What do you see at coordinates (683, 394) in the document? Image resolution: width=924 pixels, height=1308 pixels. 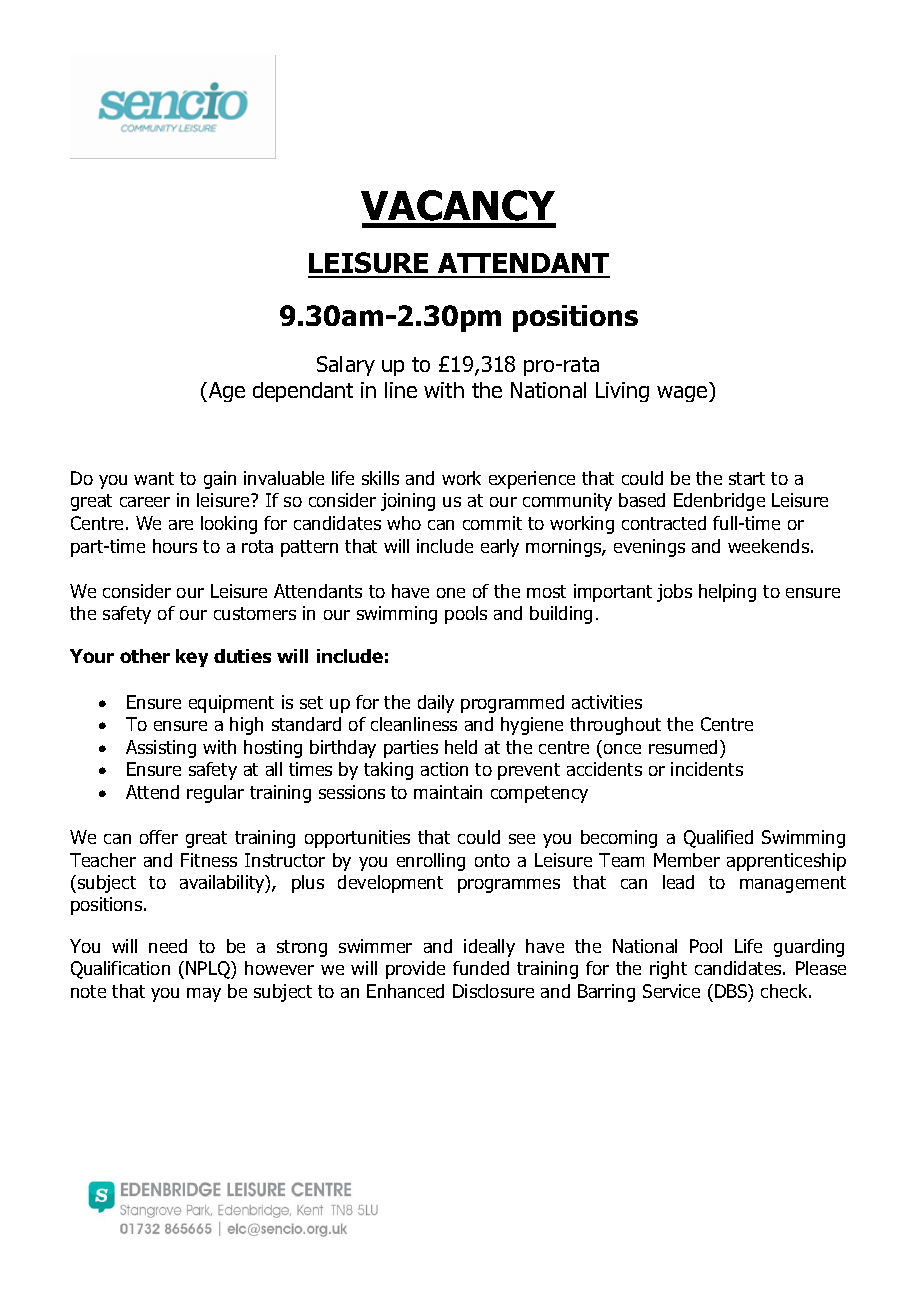 I see `wage` at bounding box center [683, 394].
